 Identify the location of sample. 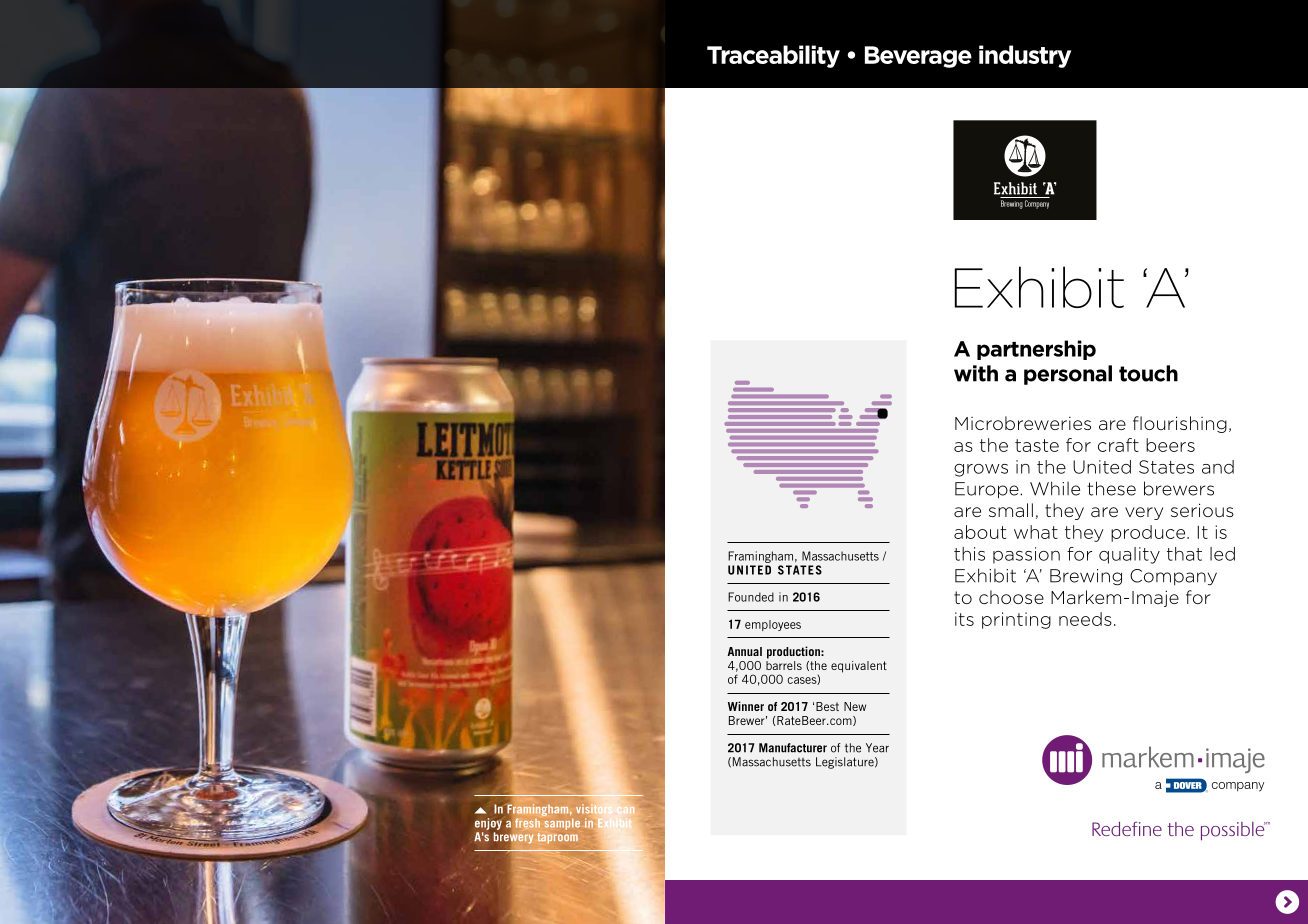
(562, 824).
